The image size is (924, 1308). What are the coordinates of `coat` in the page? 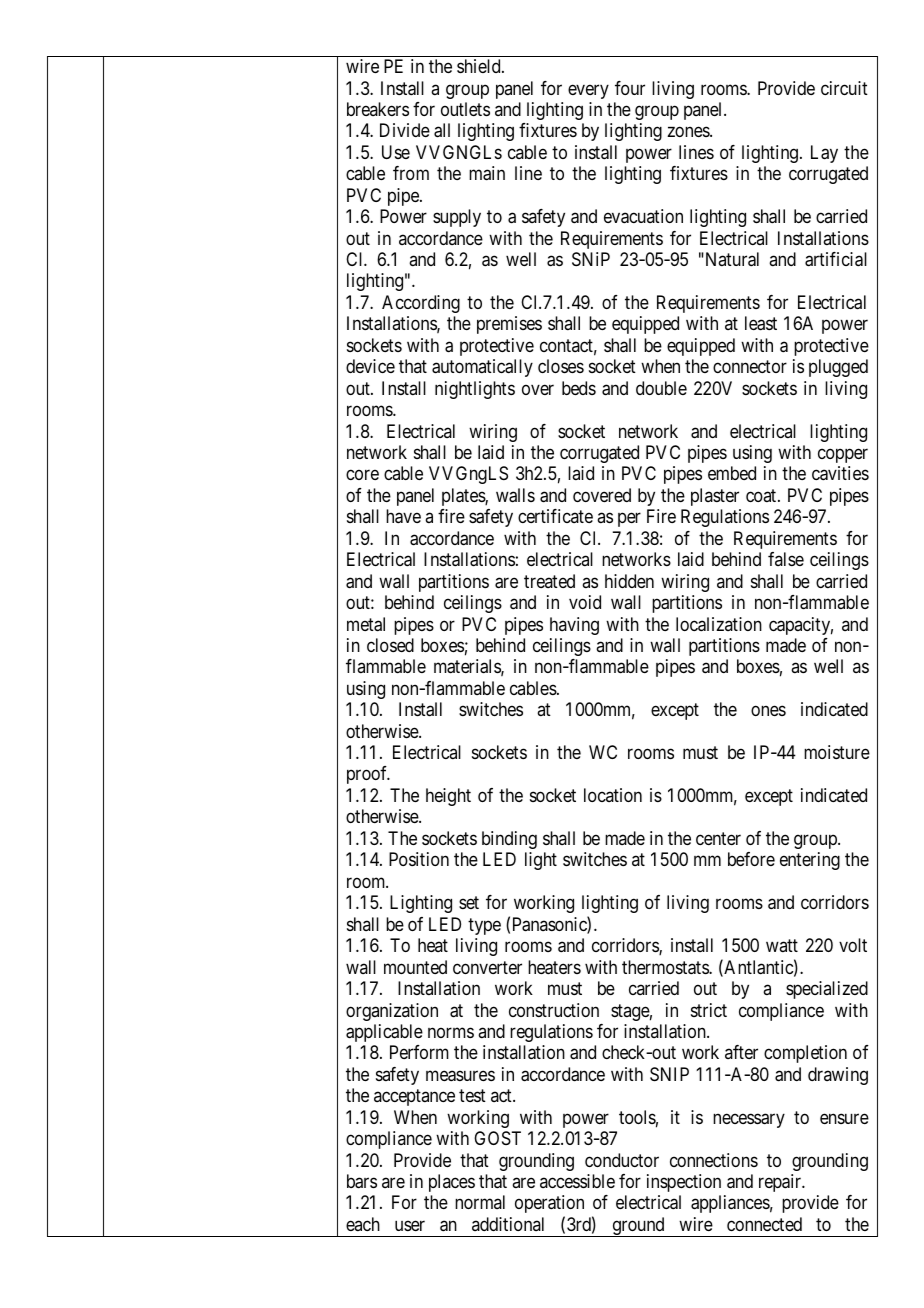 It's located at (762, 495).
